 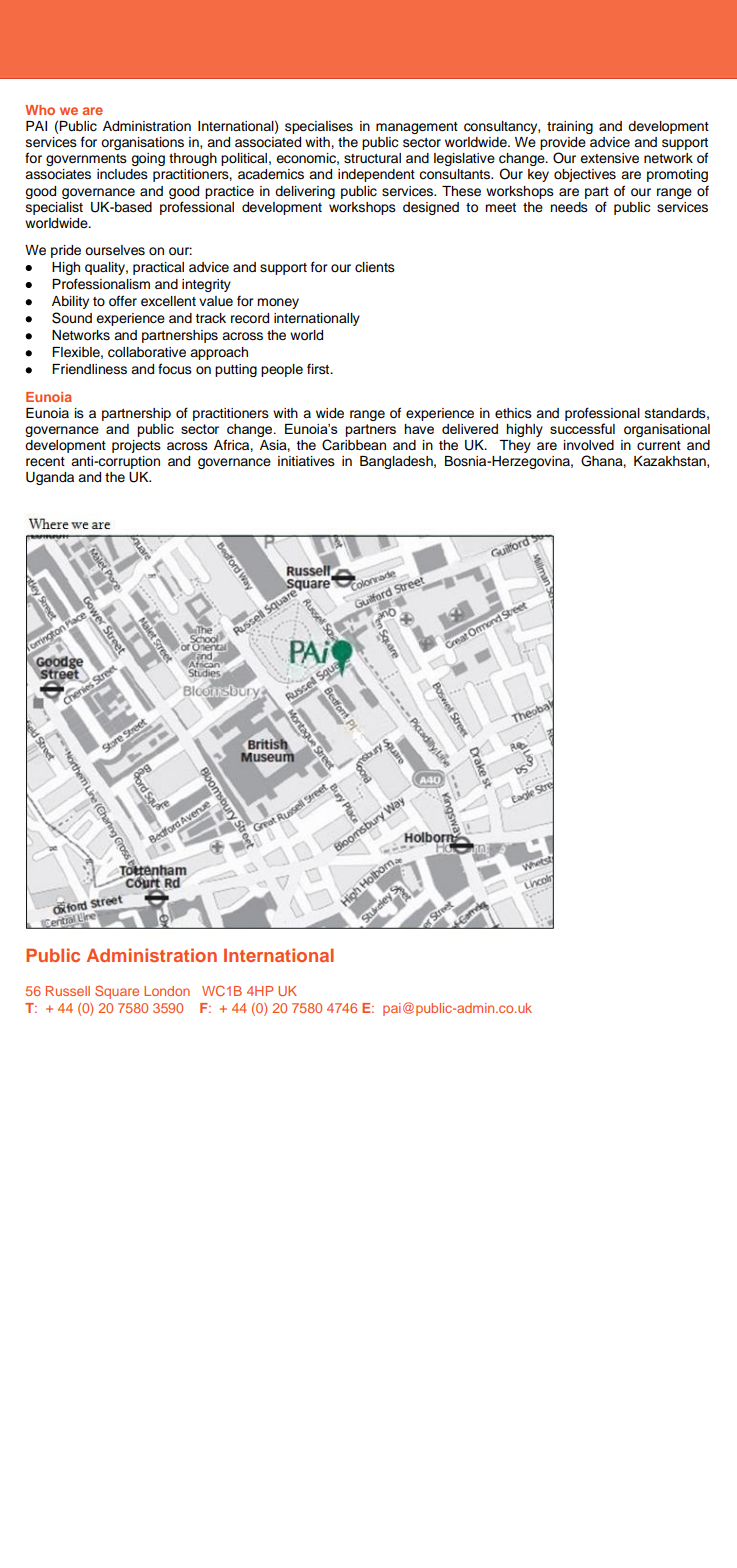 What do you see at coordinates (372, 158) in the screenshot?
I see `structural` at bounding box center [372, 158].
